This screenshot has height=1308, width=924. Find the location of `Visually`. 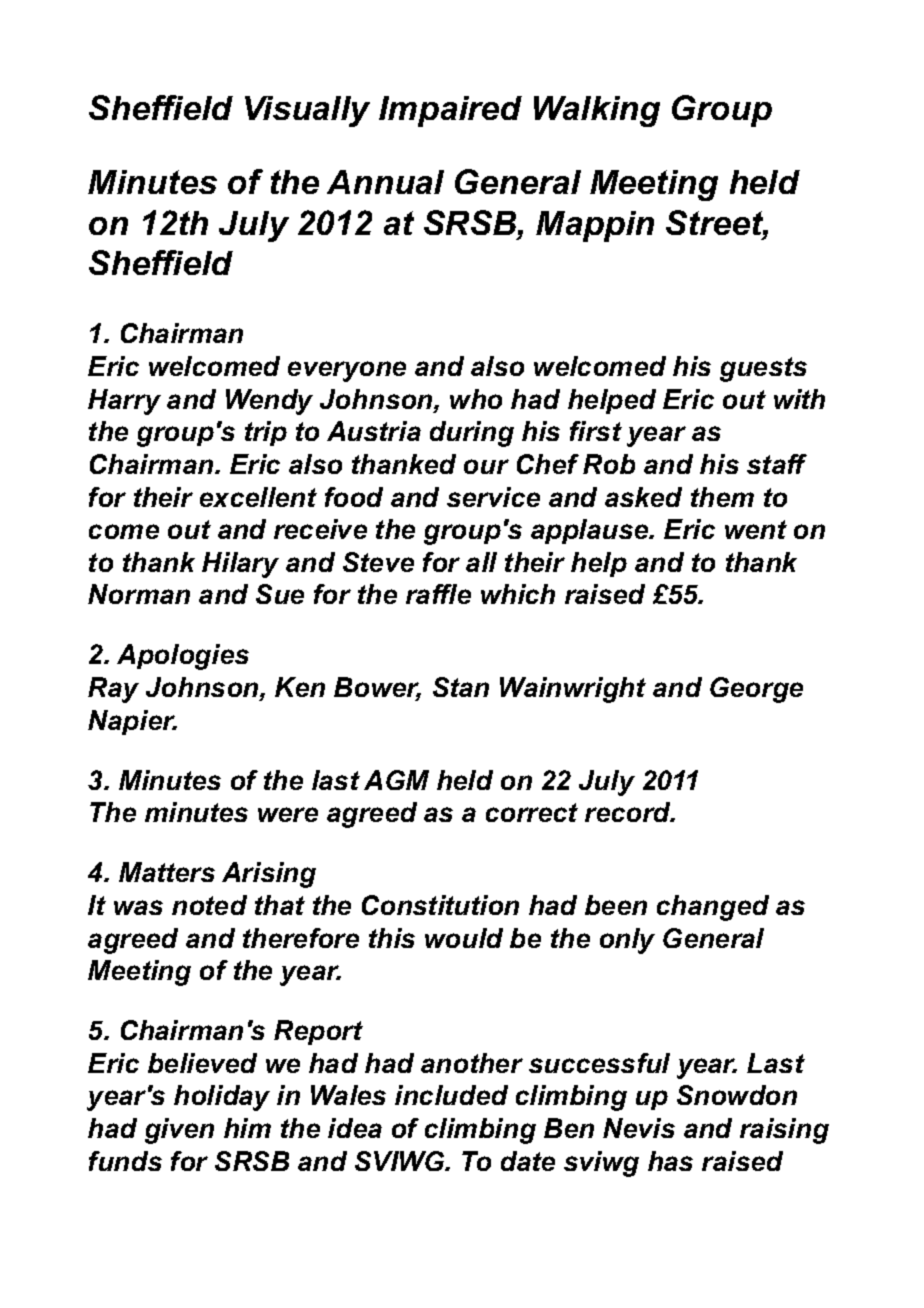

Visually is located at coordinates (307, 111).
